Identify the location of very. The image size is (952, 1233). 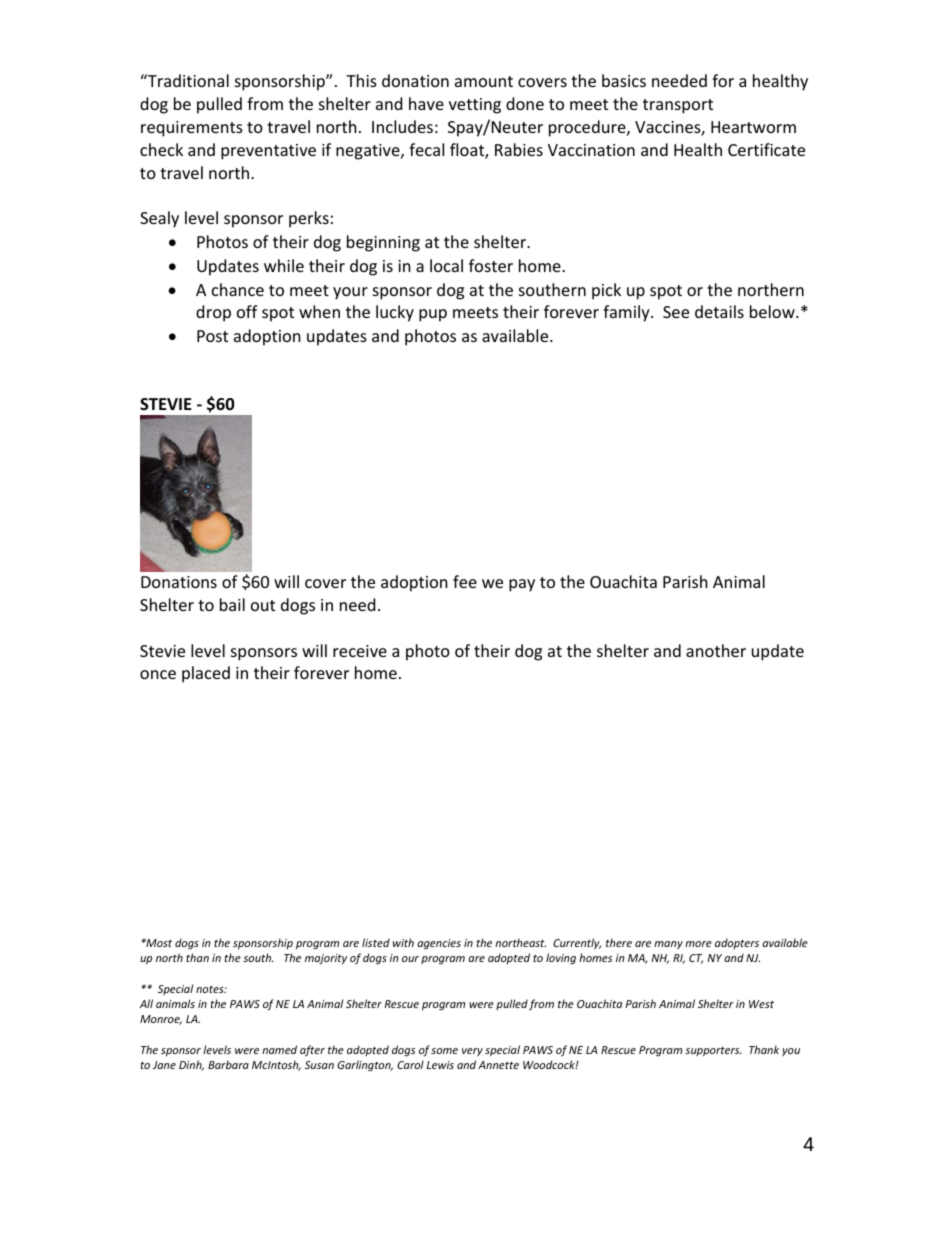
(472, 1052).
